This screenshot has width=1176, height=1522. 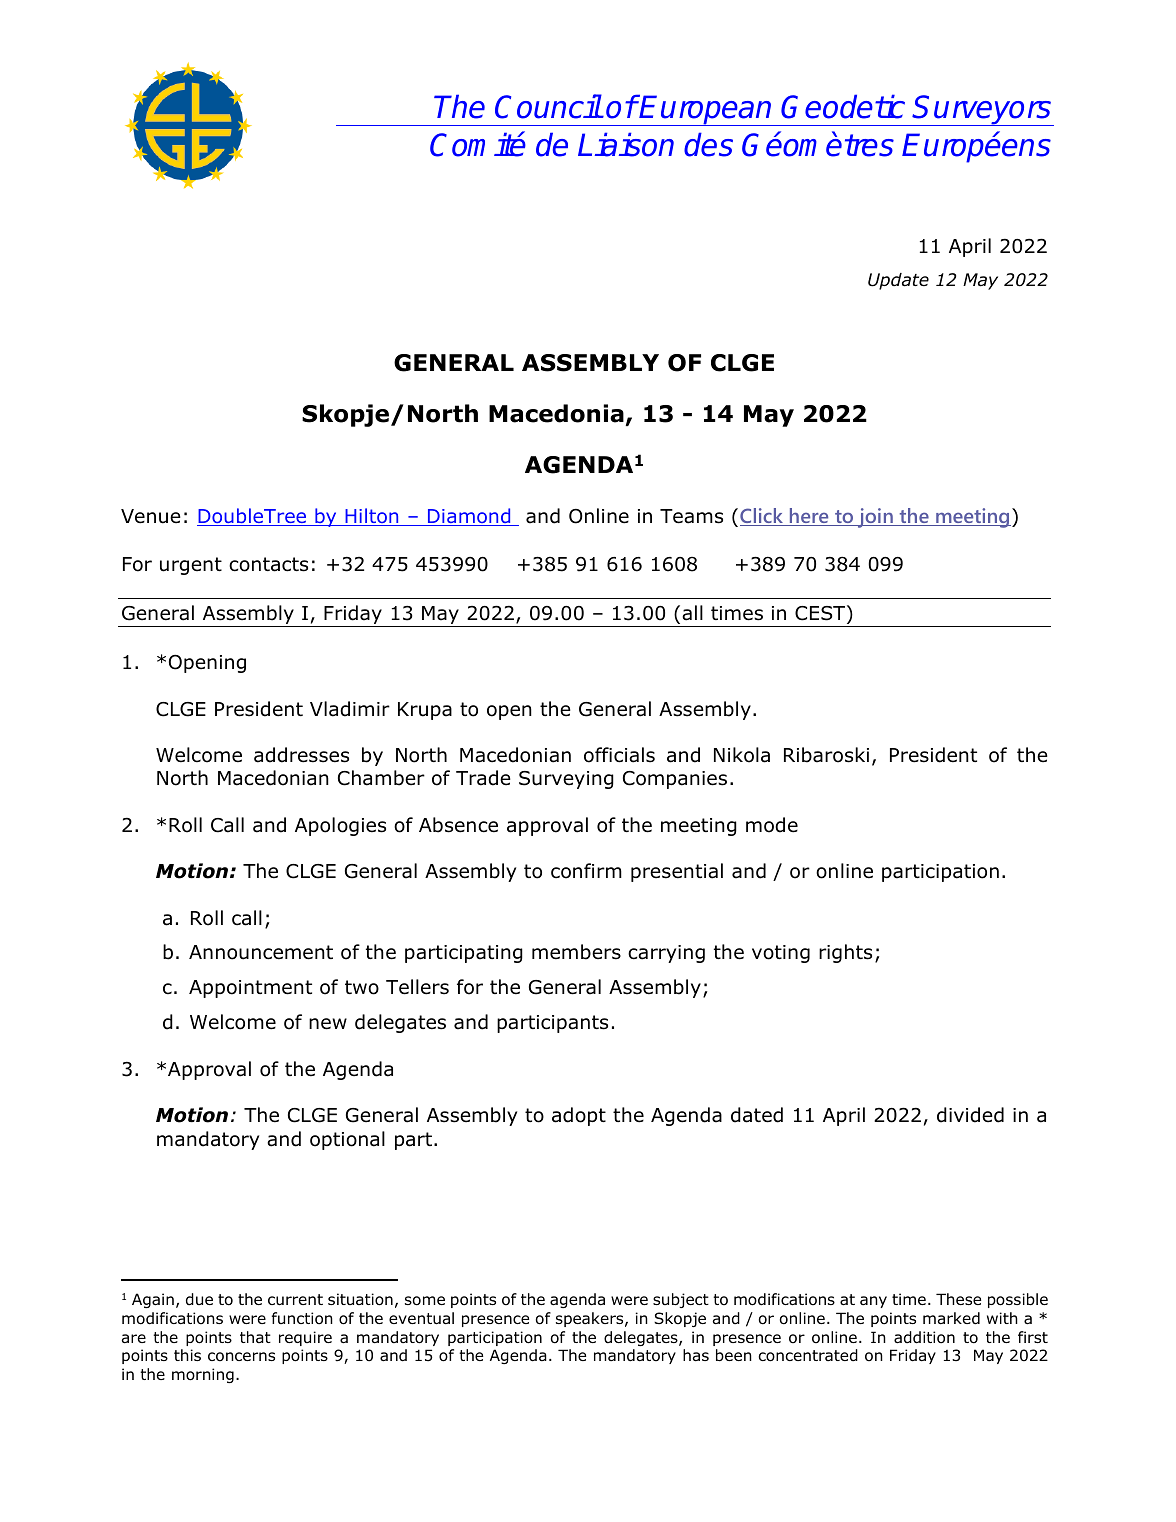 What do you see at coordinates (708, 144) in the screenshot?
I see `des` at bounding box center [708, 144].
